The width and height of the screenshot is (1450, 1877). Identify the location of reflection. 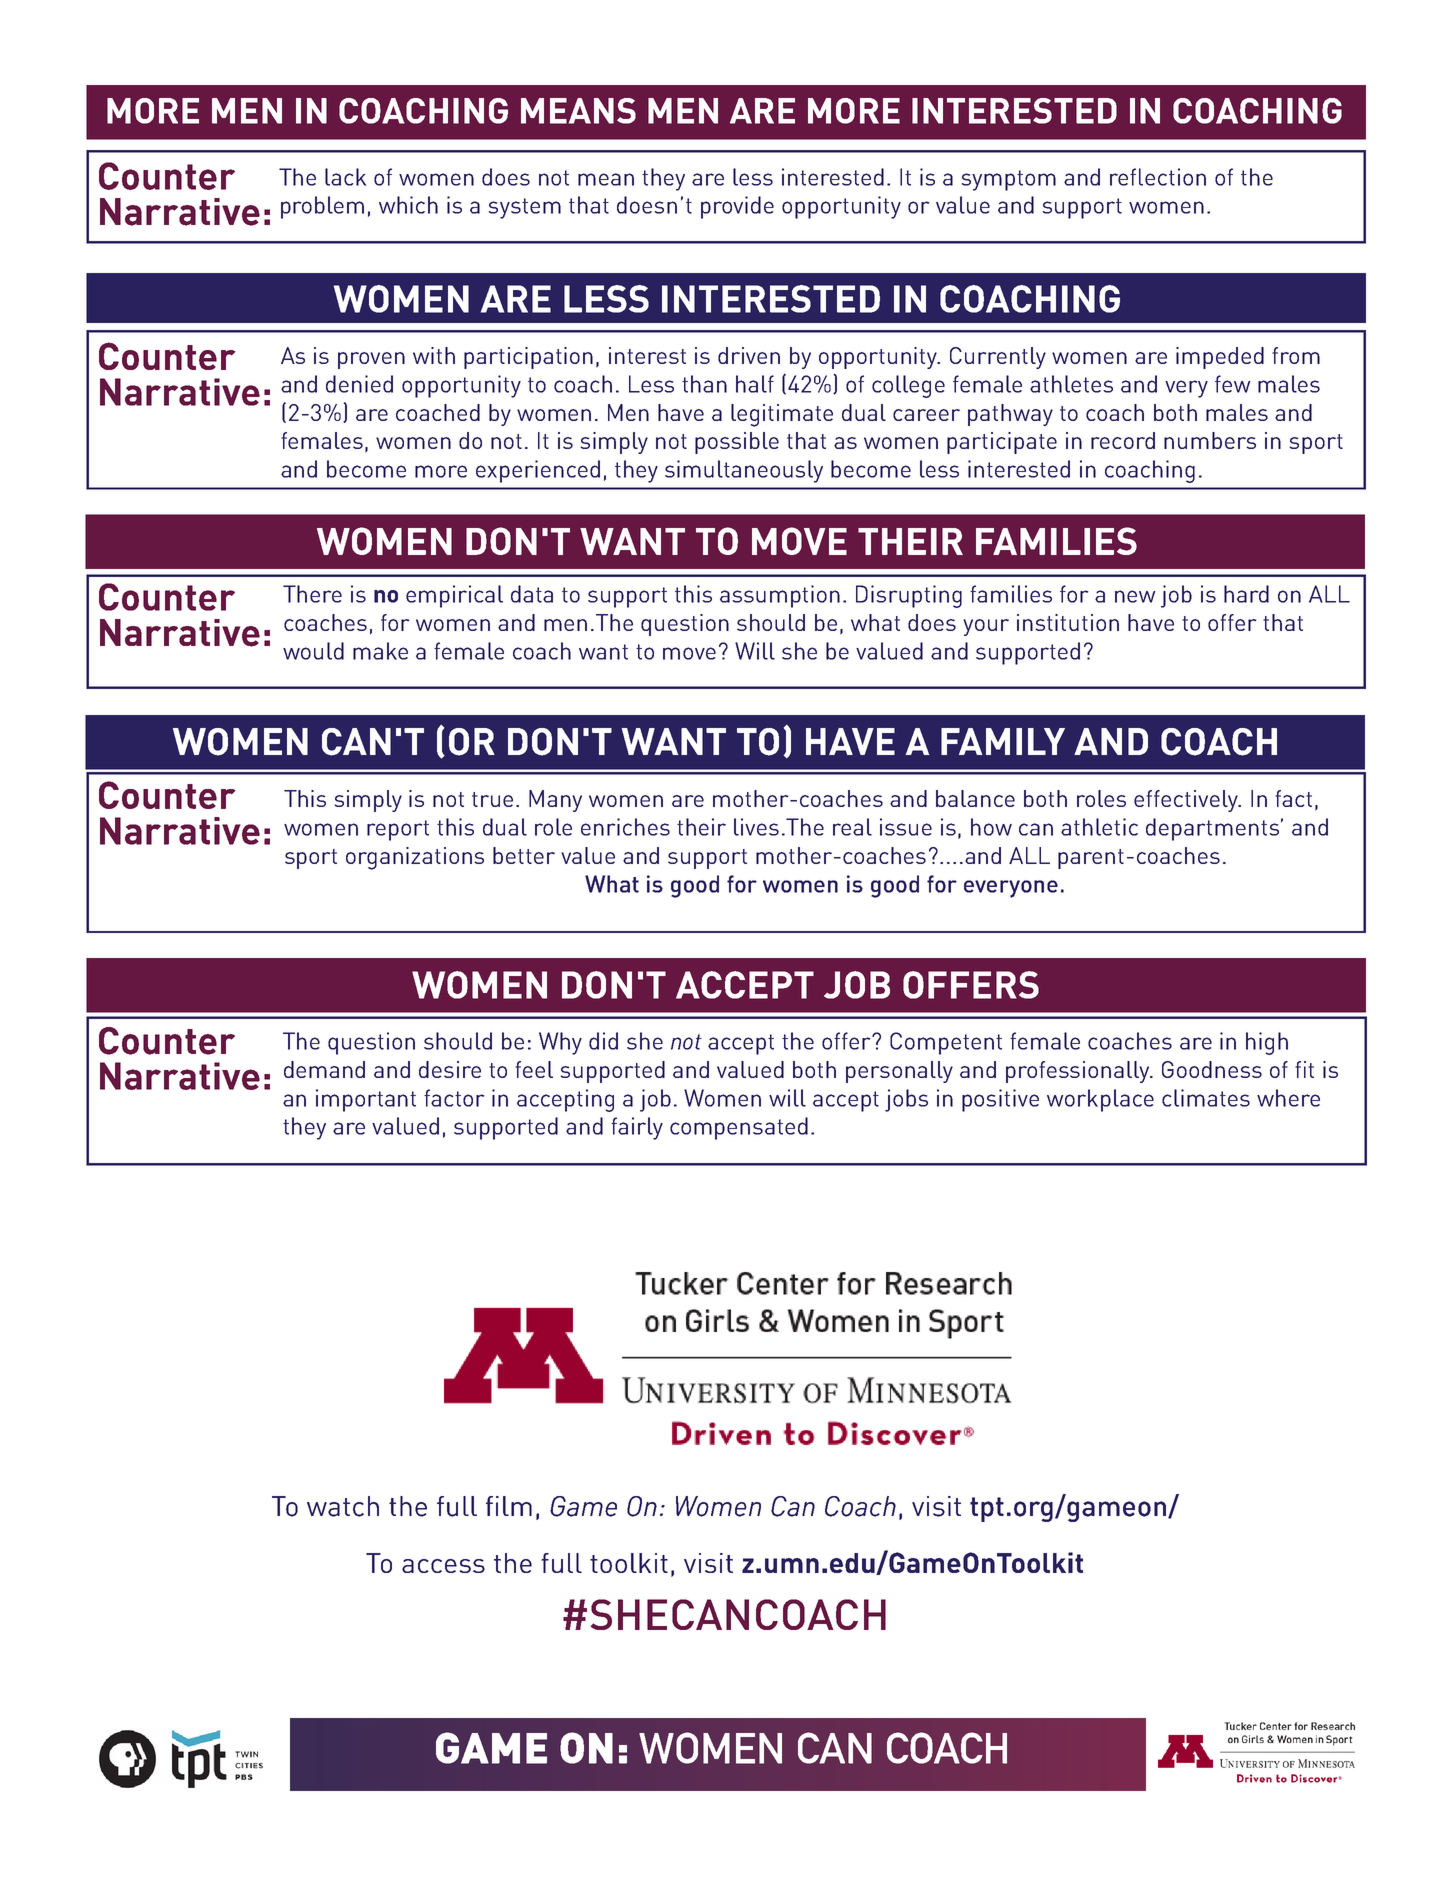
(1158, 177).
